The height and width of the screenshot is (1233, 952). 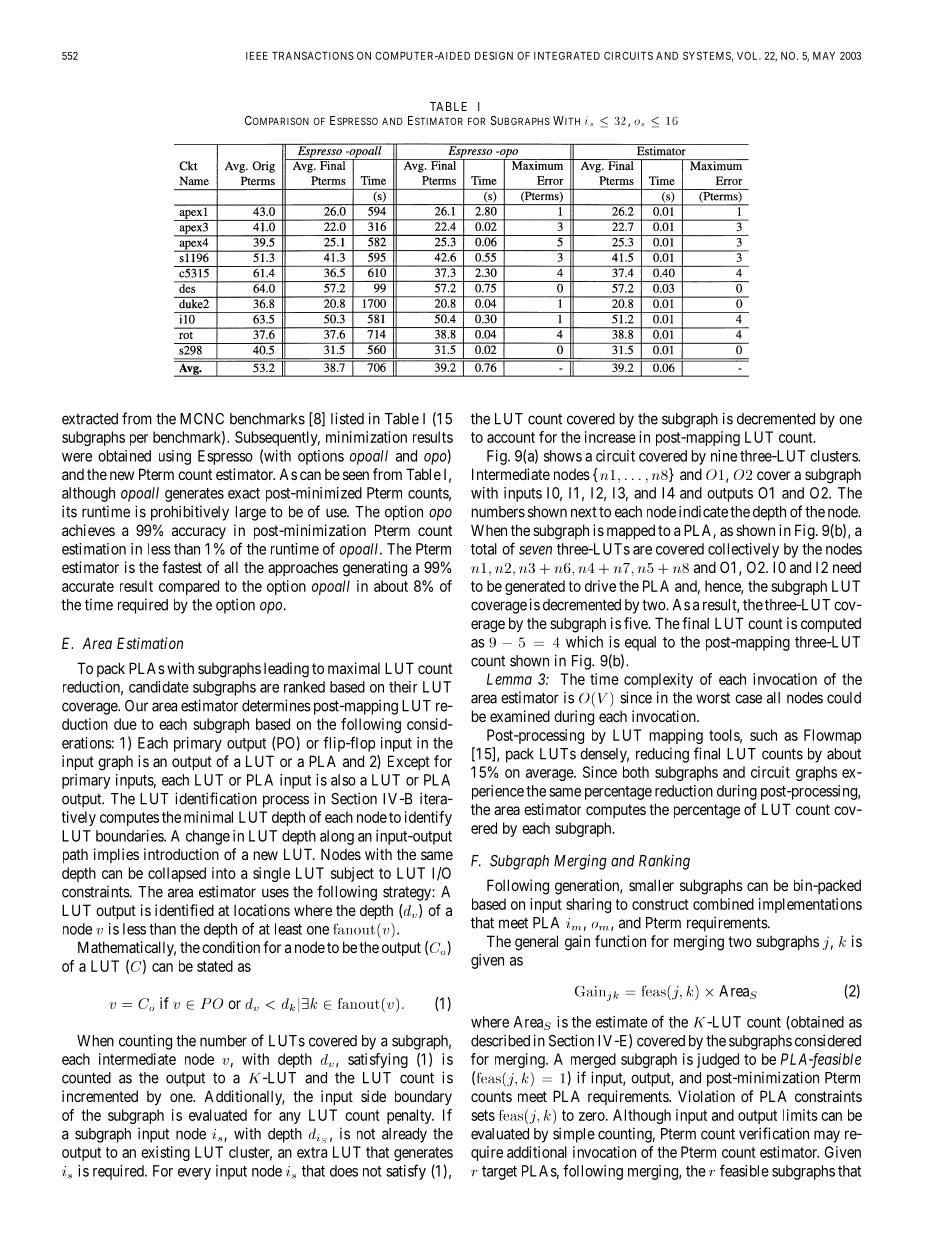 I want to click on verification, so click(x=774, y=1133).
